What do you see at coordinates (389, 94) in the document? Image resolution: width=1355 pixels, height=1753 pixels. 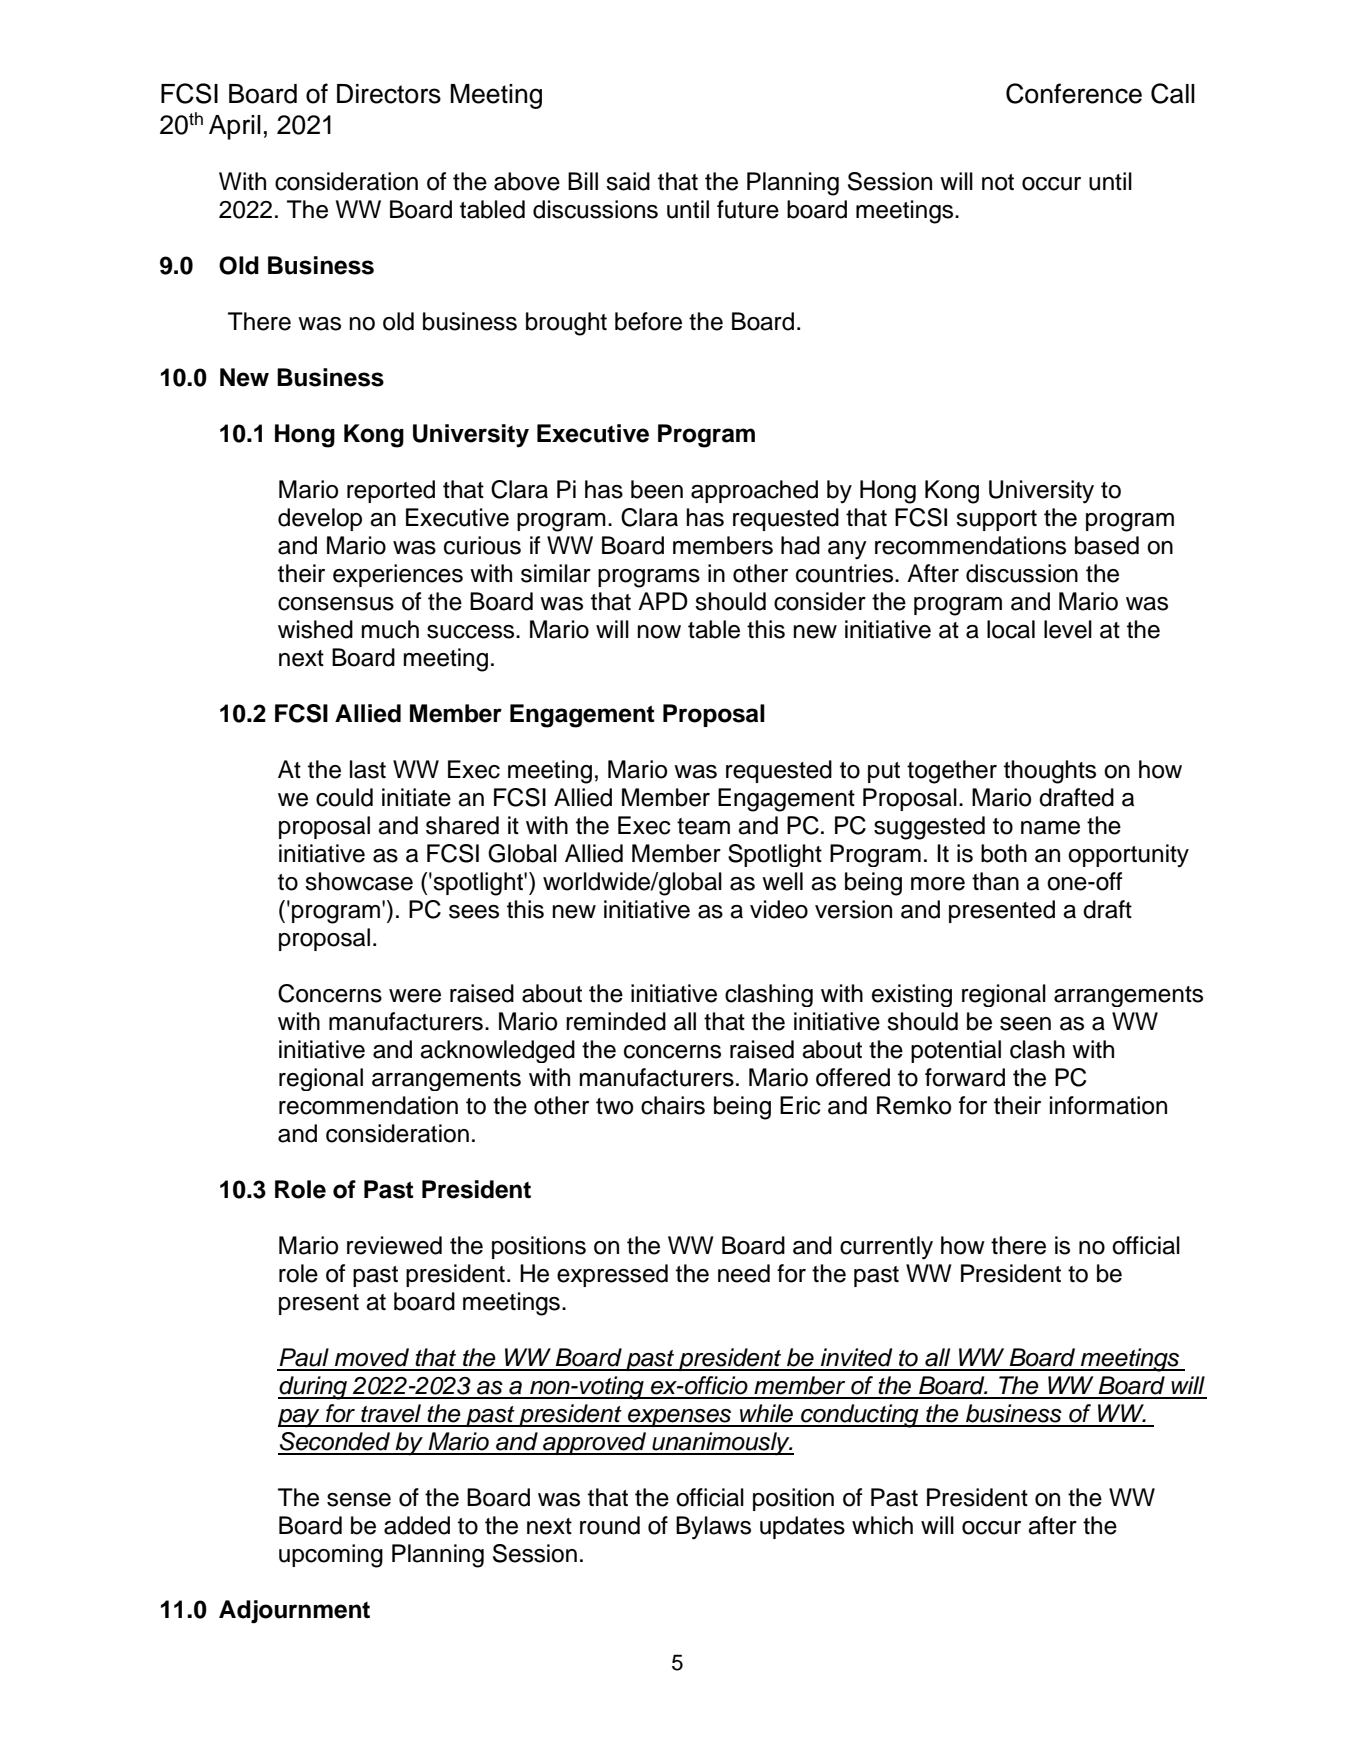 I see `Directors` at bounding box center [389, 94].
